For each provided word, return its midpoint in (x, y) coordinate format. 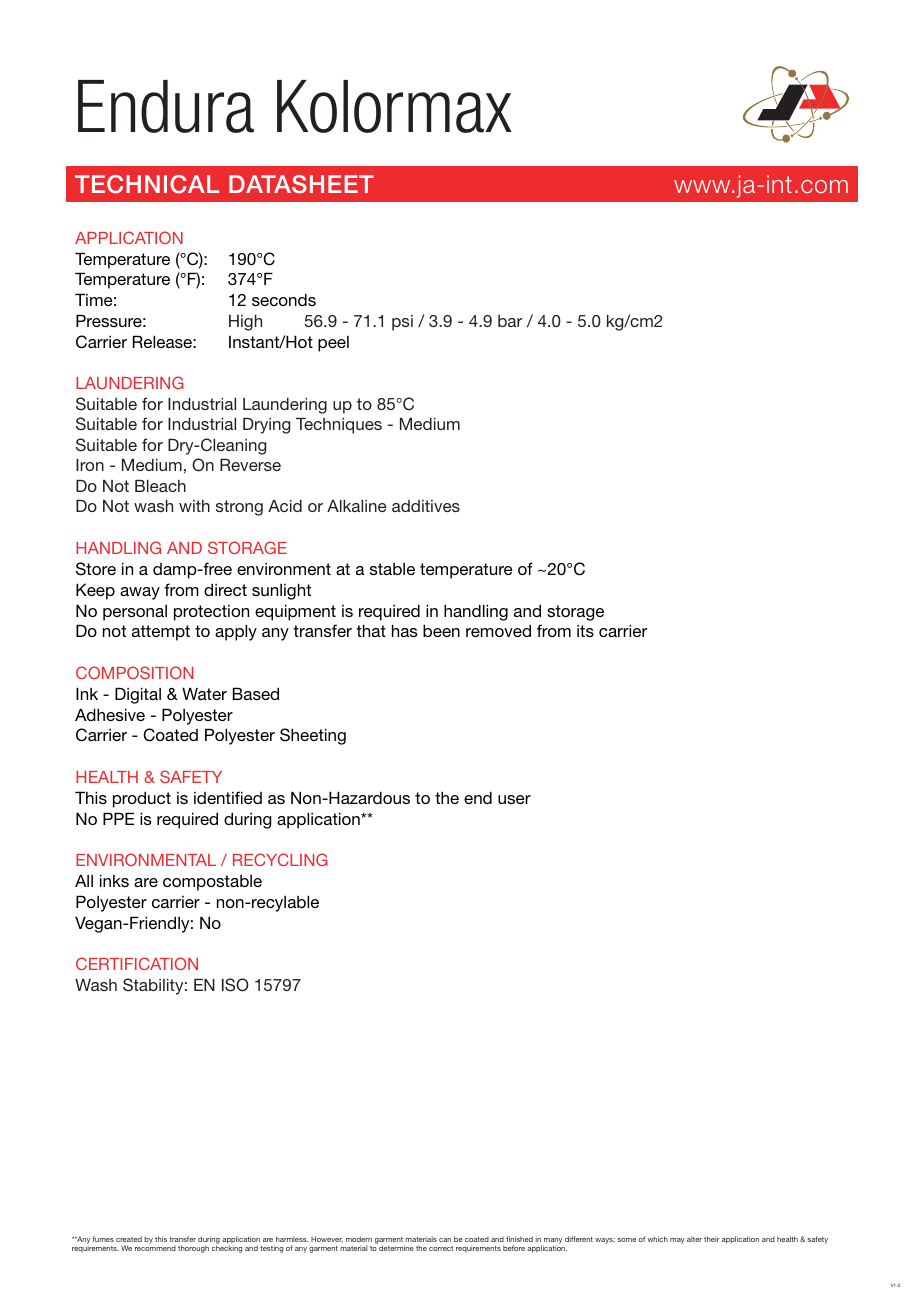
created (129, 1239)
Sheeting (313, 736)
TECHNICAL (147, 184)
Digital (138, 695)
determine (396, 1248)
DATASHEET (301, 184)
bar (510, 321)
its (585, 631)
